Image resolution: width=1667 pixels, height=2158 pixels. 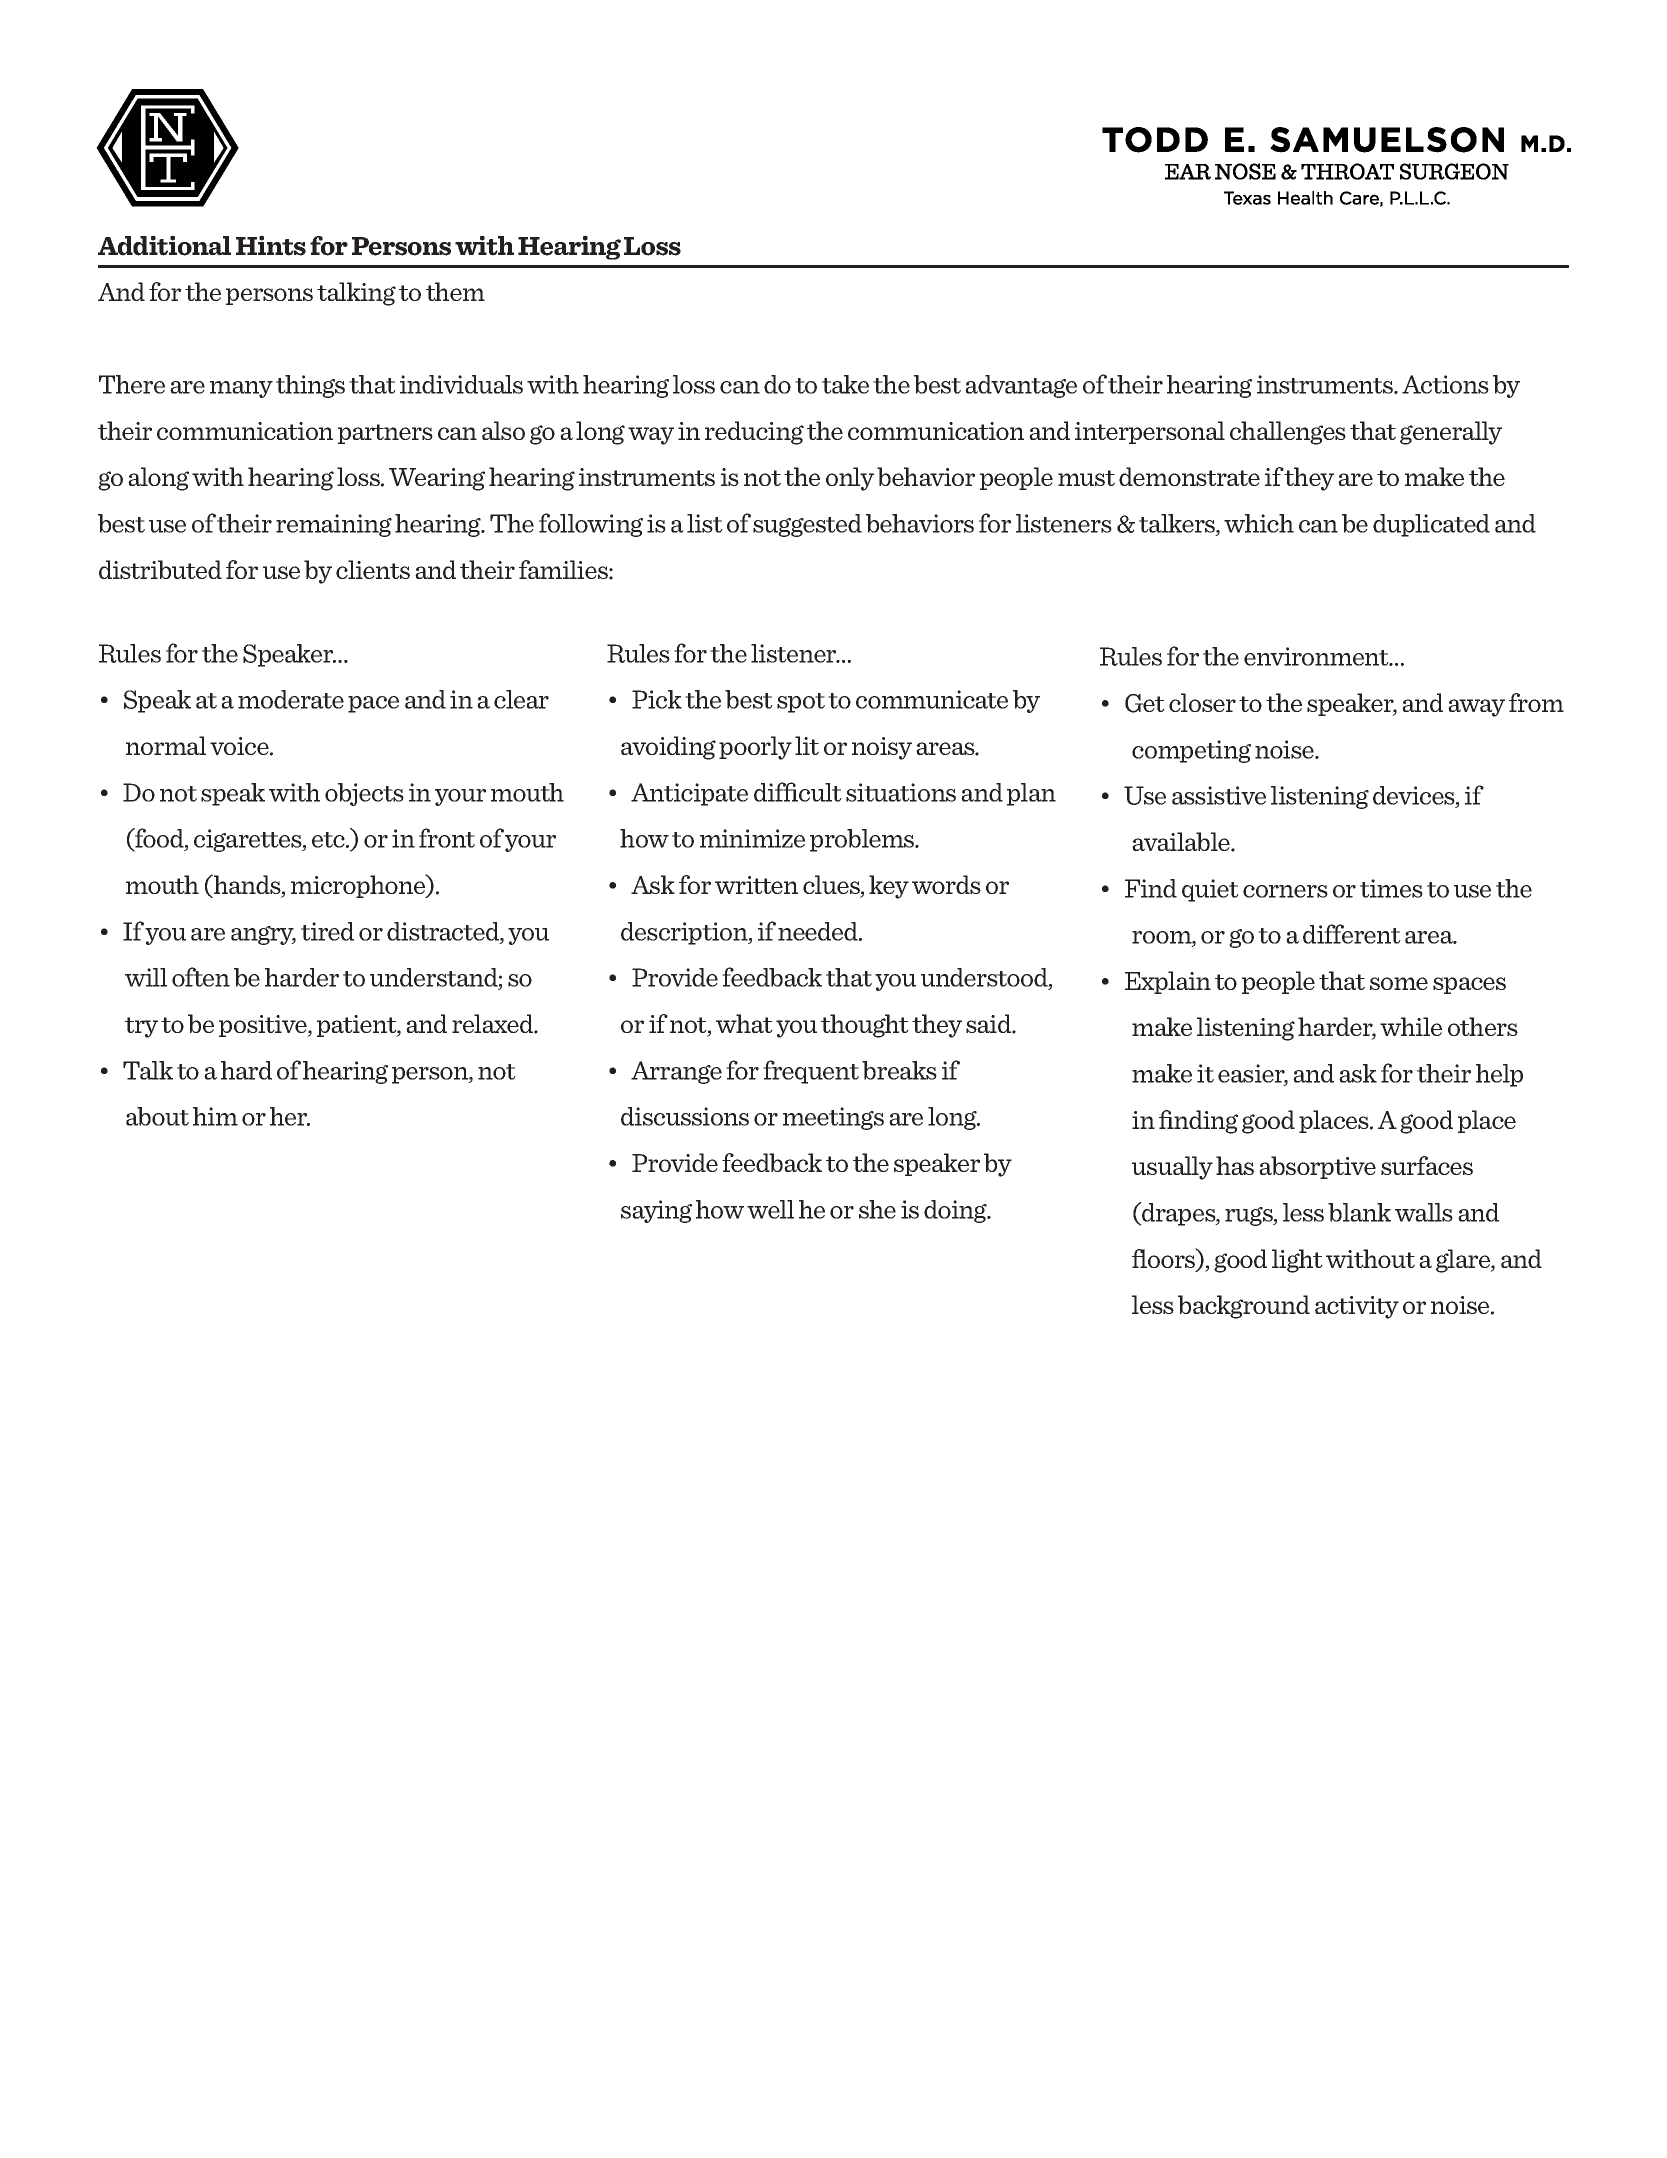 I want to click on Actions, so click(x=1445, y=384).
